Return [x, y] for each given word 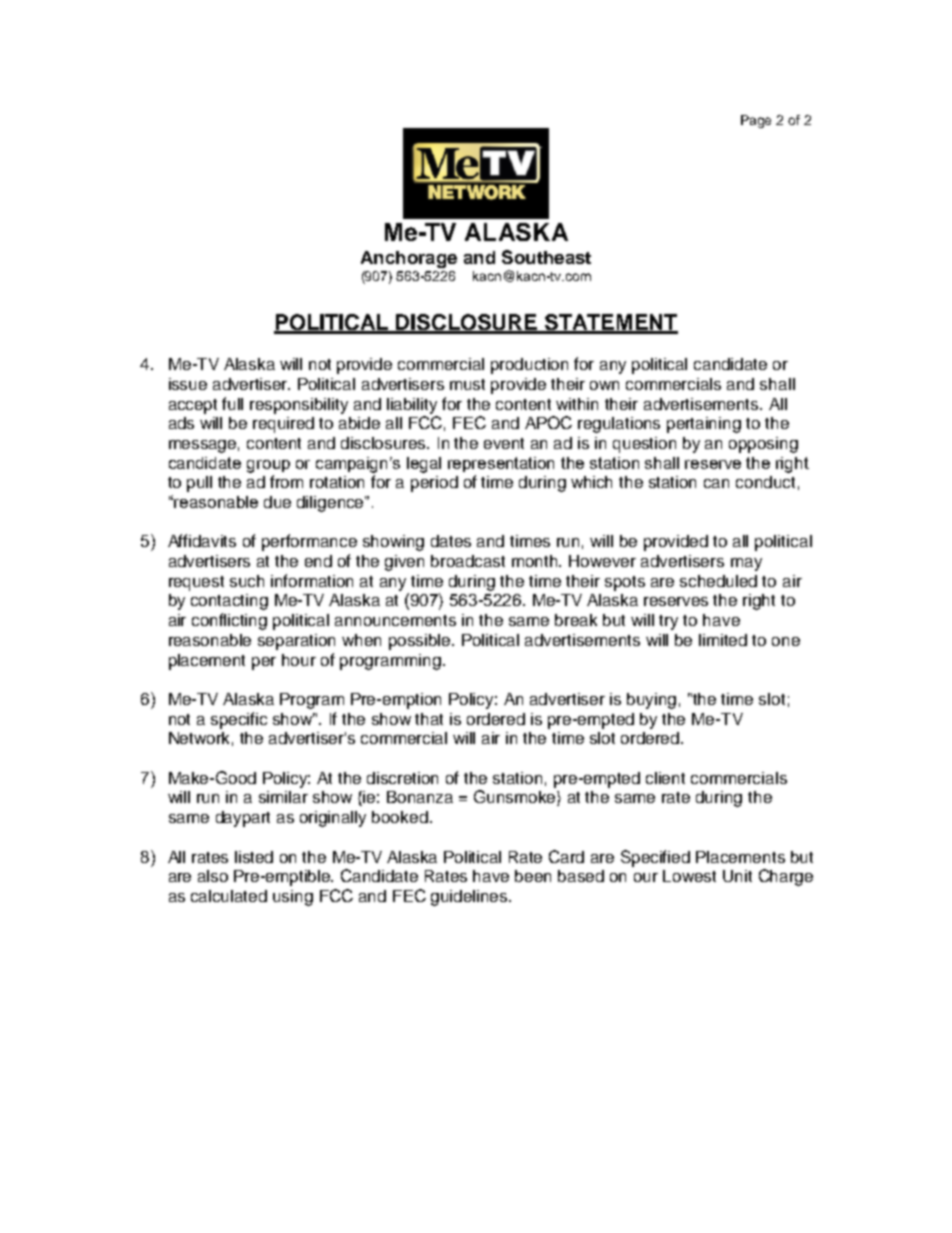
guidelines [470, 898]
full [232, 403]
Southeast [546, 257]
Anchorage [409, 259]
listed [254, 857]
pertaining [704, 425]
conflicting [229, 621]
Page [756, 121]
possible [421, 642]
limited [723, 640]
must [467, 384]
